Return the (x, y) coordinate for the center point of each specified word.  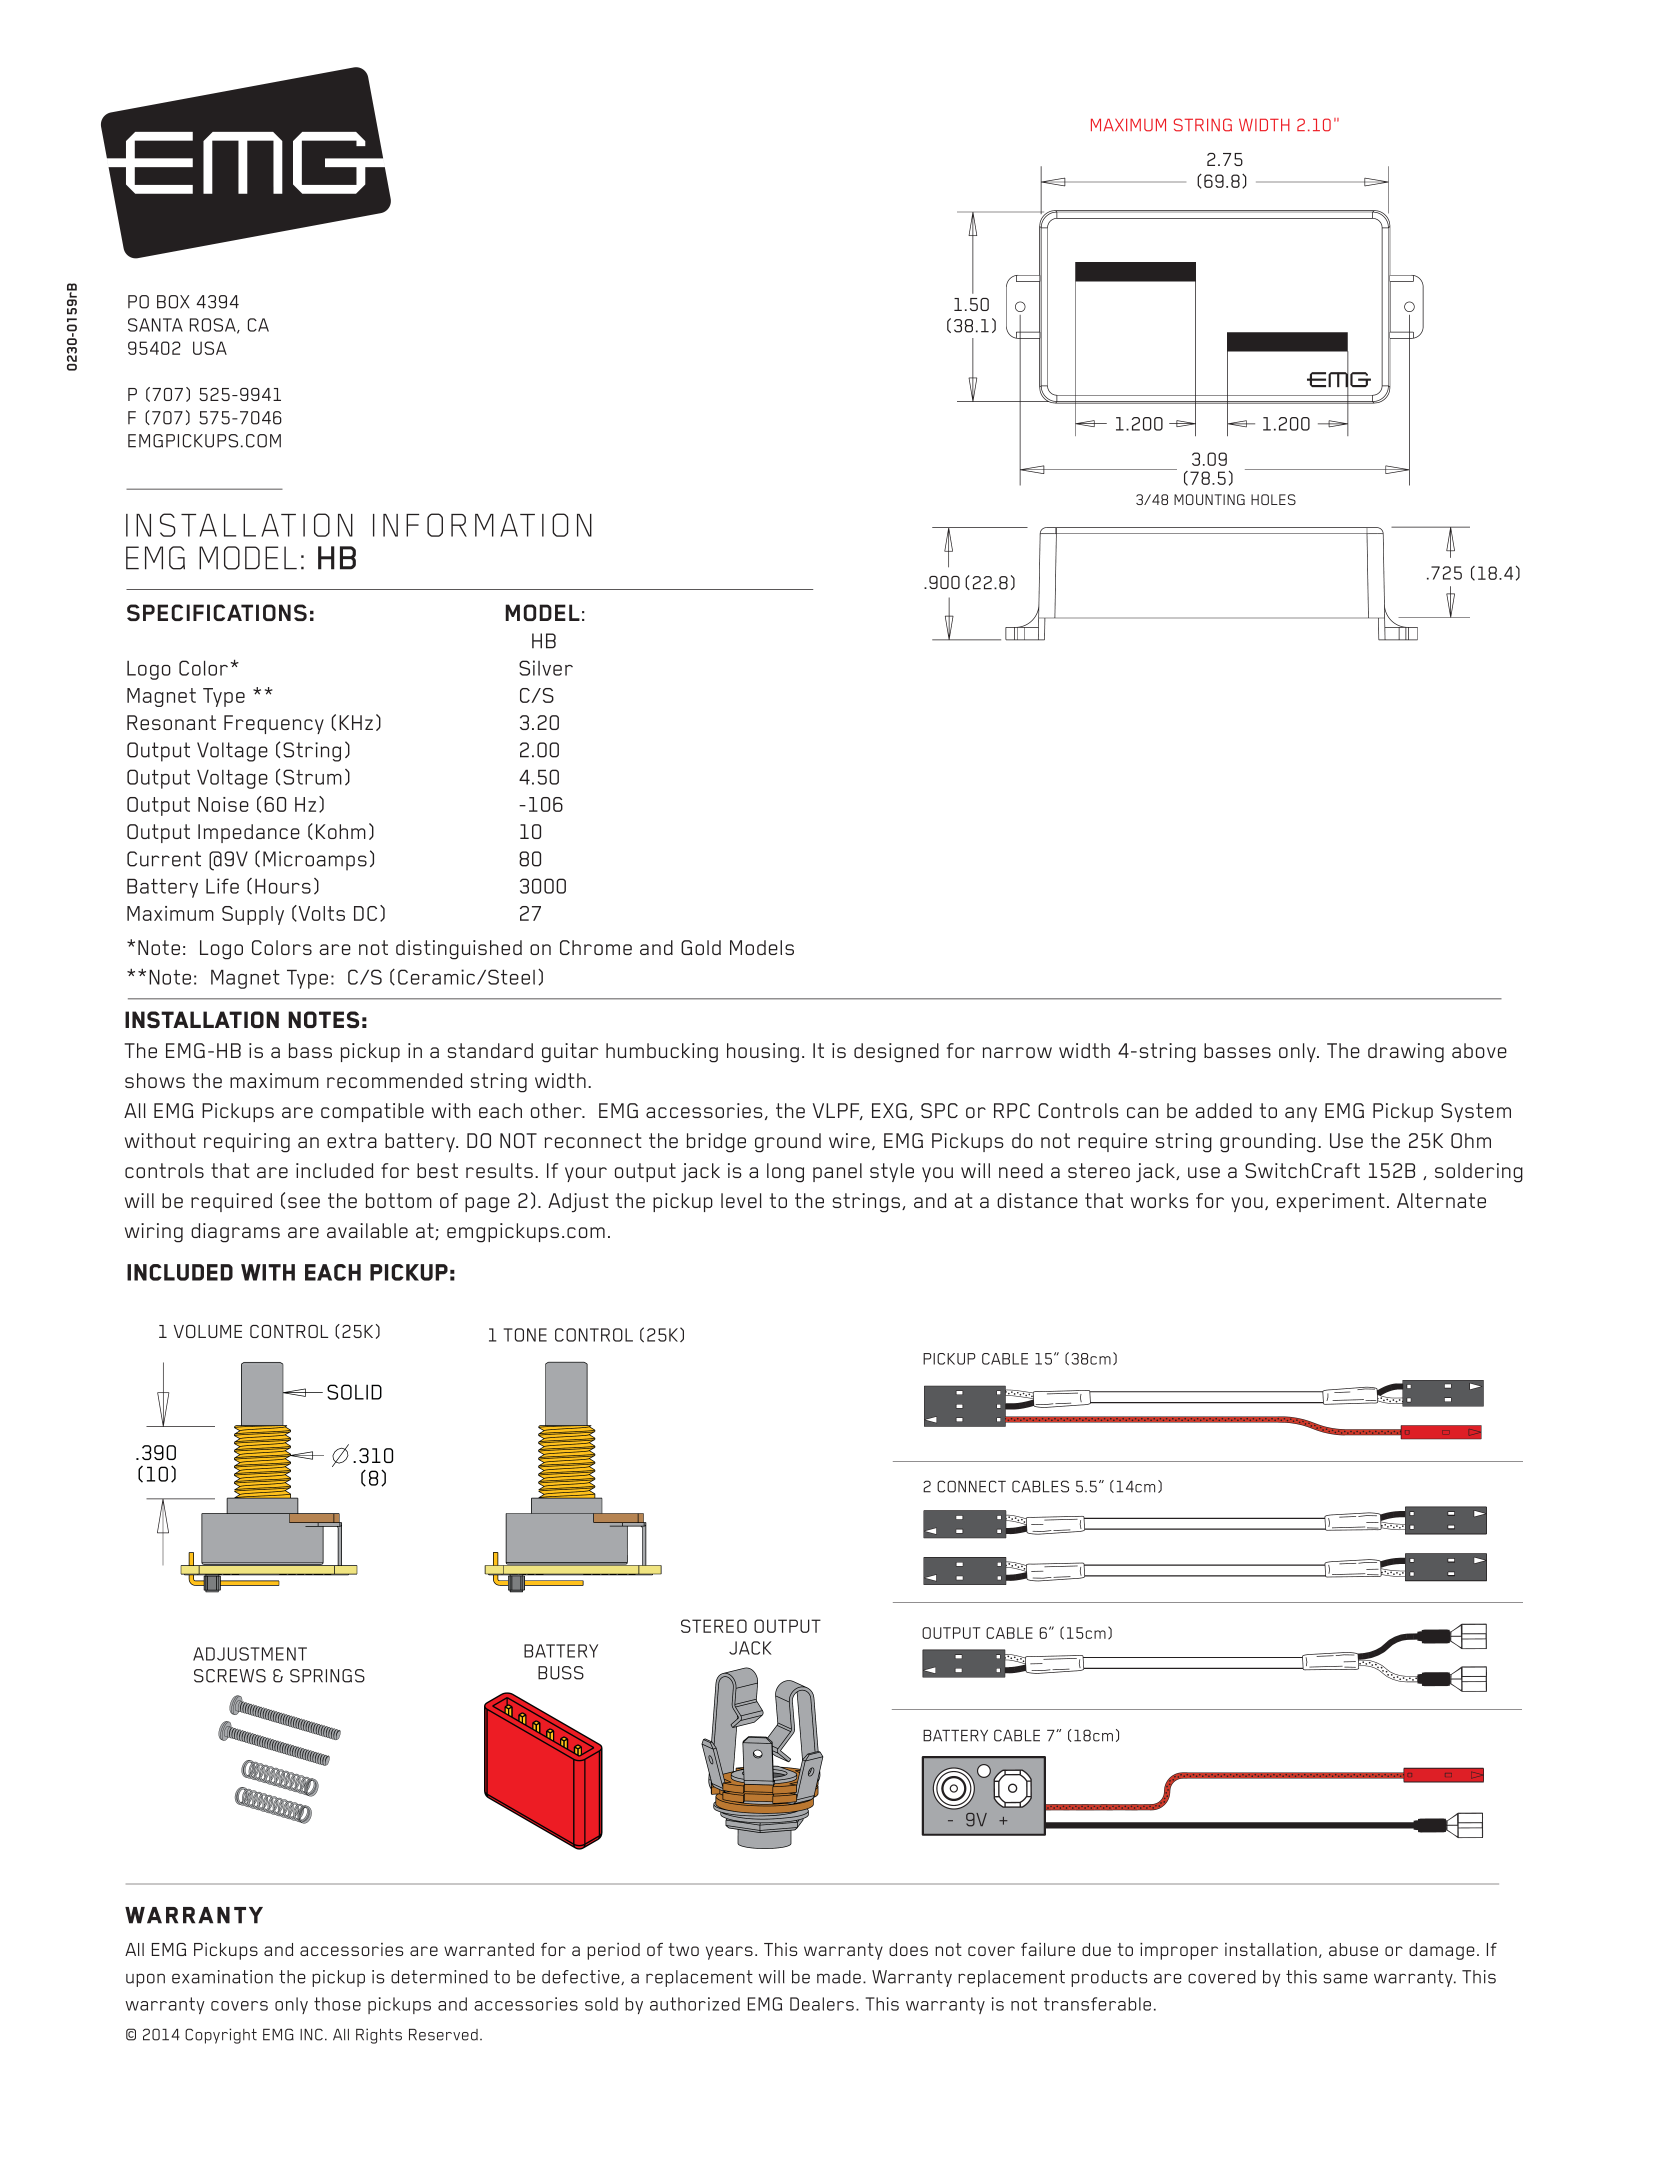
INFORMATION (482, 525)
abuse (1353, 1949)
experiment (1331, 1202)
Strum (312, 777)
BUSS (561, 1673)
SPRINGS (327, 1676)
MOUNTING (1209, 499)
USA (210, 348)
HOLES (1273, 499)
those (337, 2004)
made (839, 1977)
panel (837, 1172)
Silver (546, 668)
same (1345, 1978)
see (304, 1202)
